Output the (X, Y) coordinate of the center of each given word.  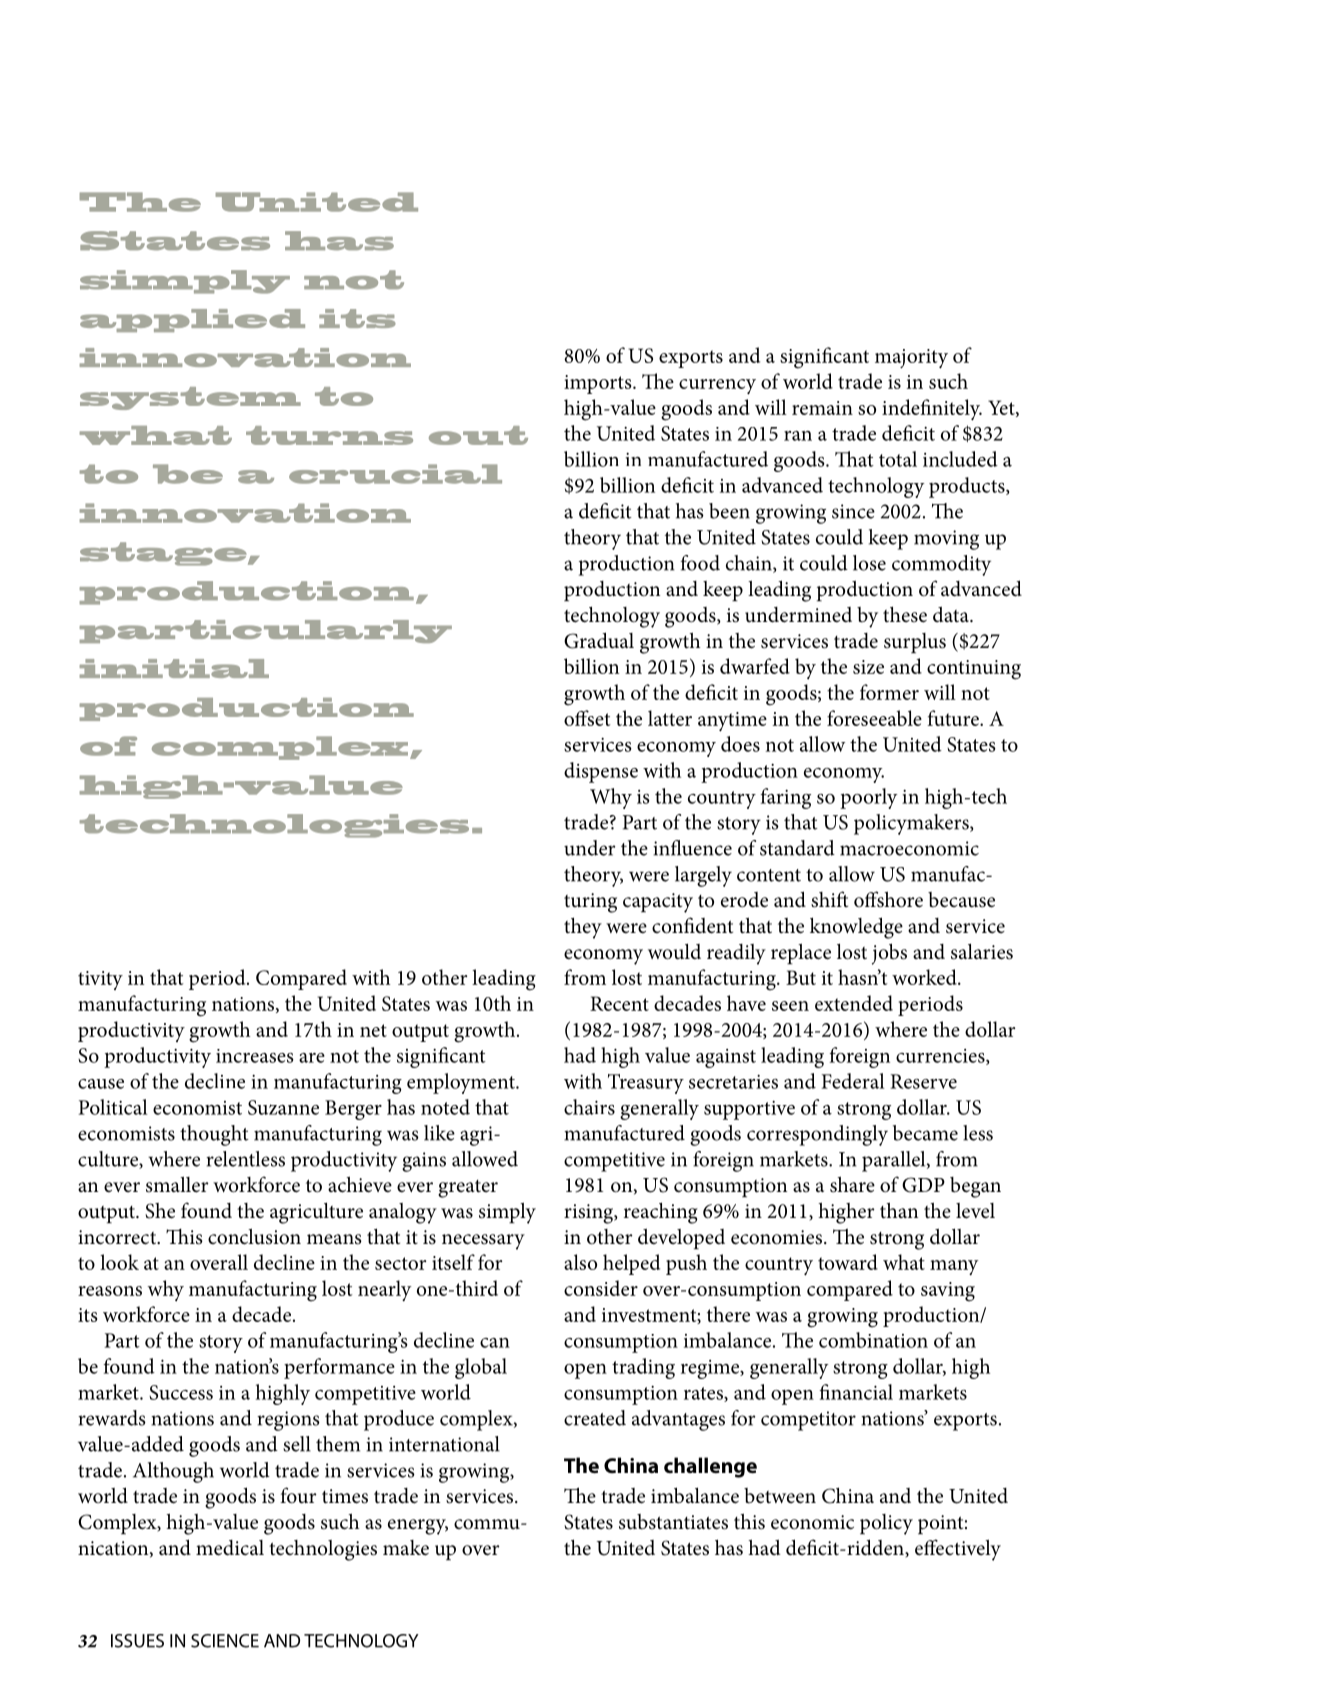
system (190, 398)
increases (255, 1056)
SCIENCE (225, 1641)
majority (911, 359)
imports (599, 384)
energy (418, 1527)
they (583, 928)
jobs (889, 954)
